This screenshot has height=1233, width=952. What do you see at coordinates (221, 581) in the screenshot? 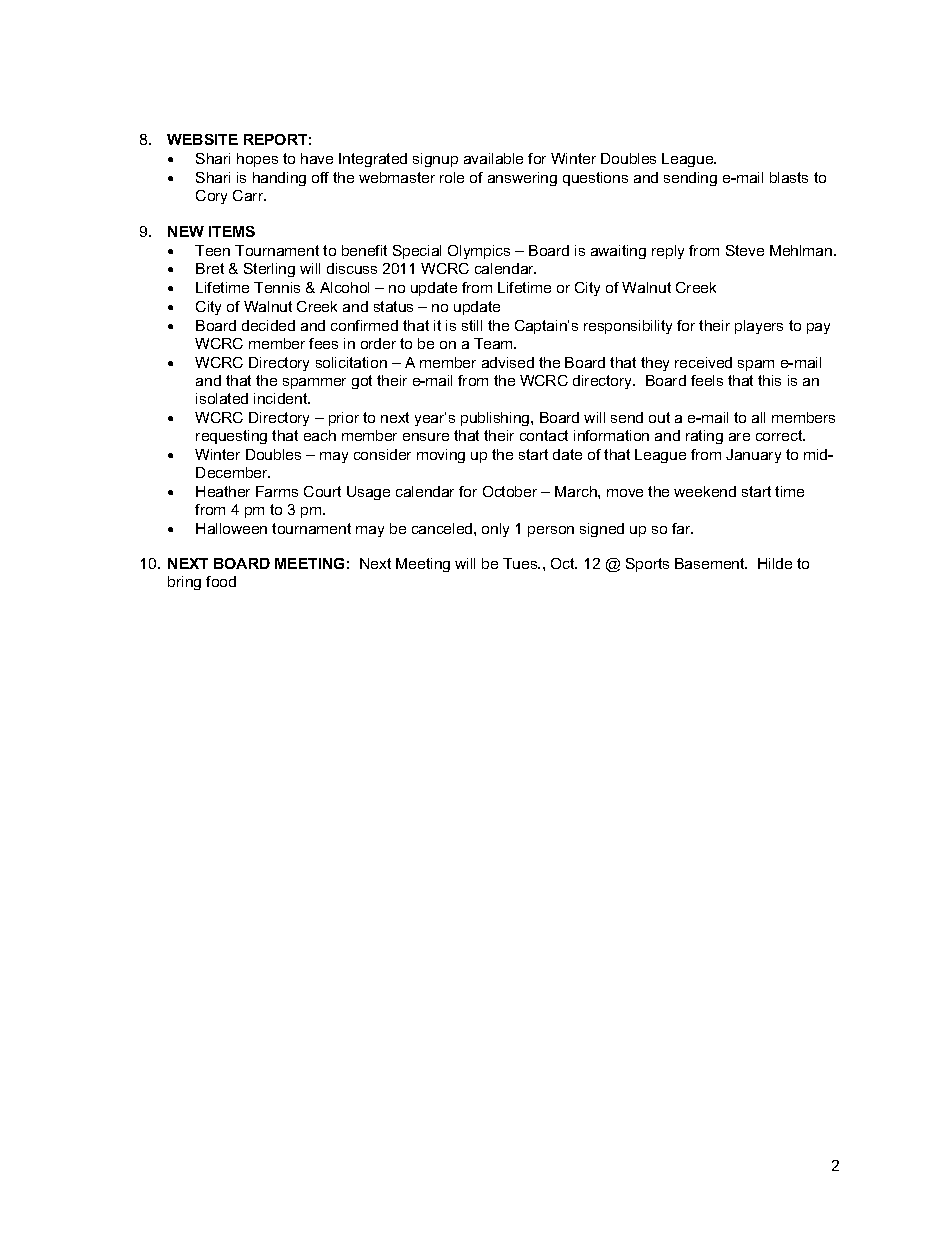
I see `food` at bounding box center [221, 581].
